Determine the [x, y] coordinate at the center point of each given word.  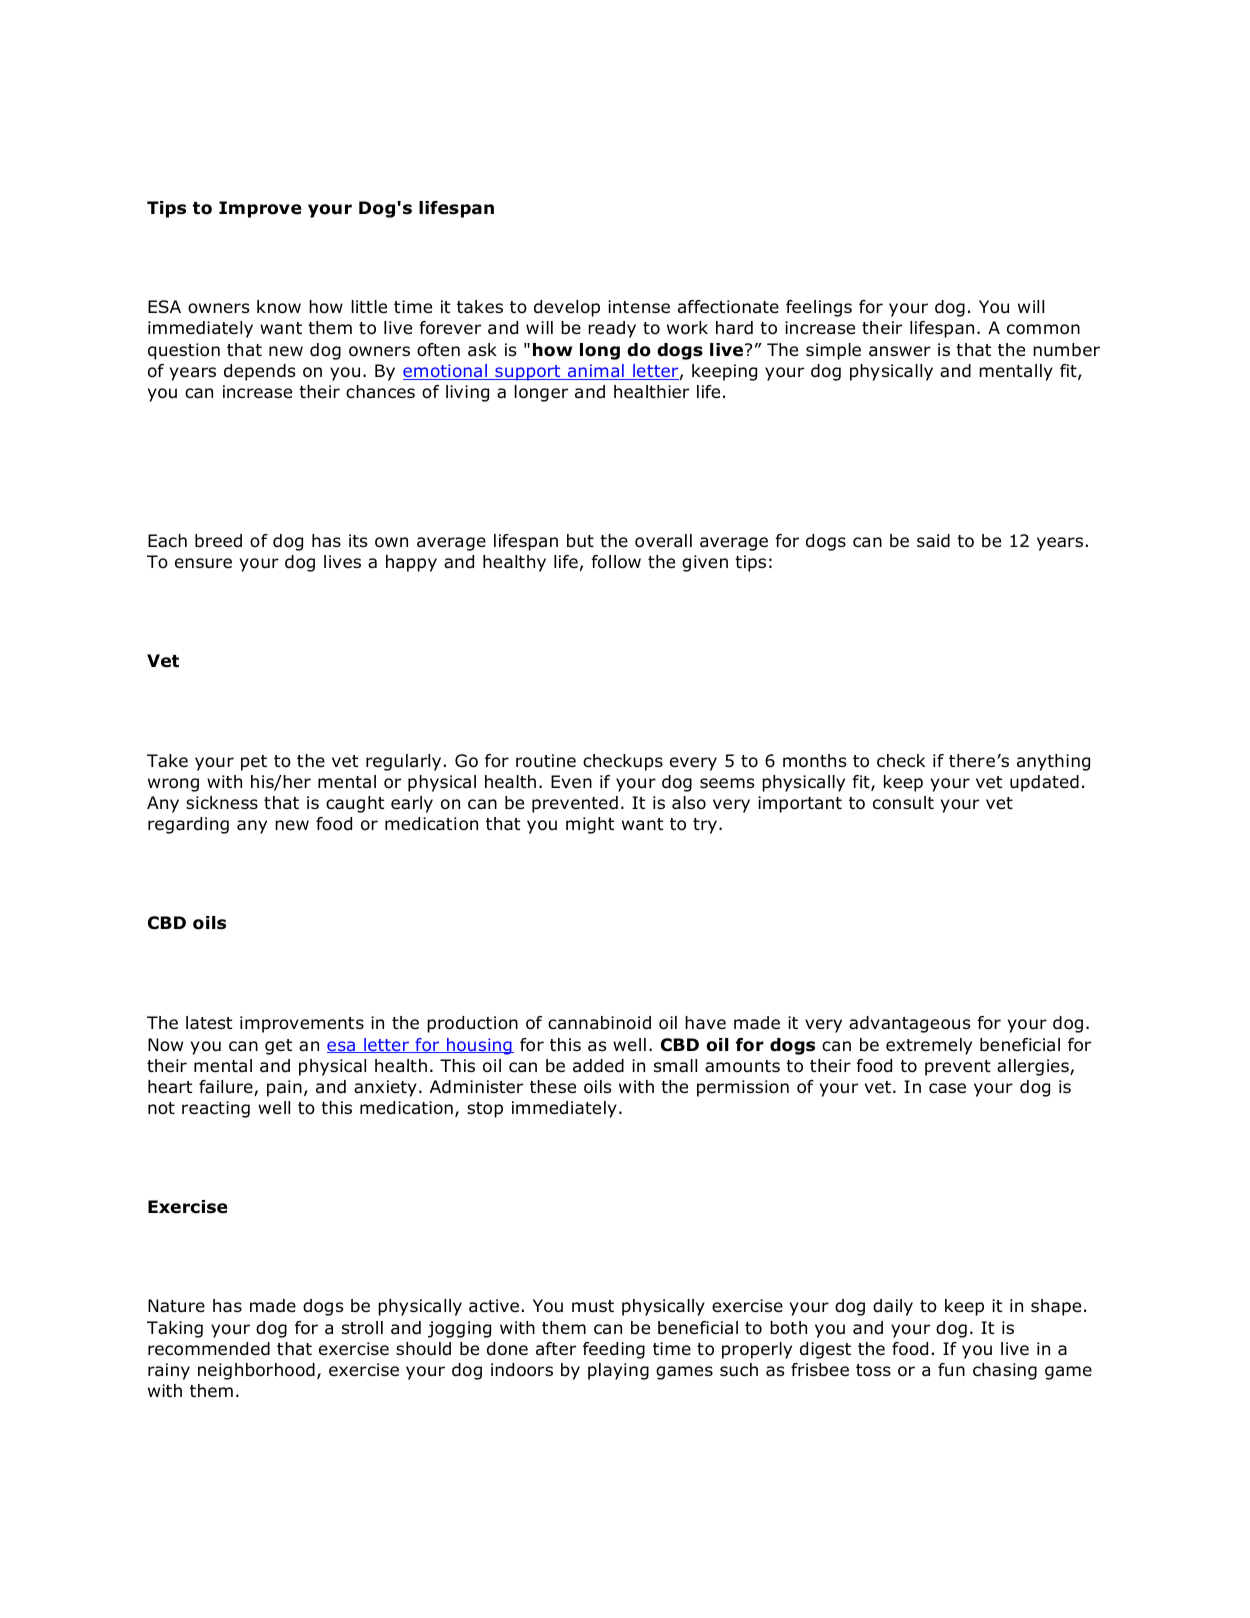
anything [1053, 762]
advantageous [910, 1024]
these [553, 1087]
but [580, 541]
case [947, 1088]
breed [218, 541]
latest [209, 1023]
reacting [216, 1109]
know [279, 307]
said [933, 541]
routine [546, 761]
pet [254, 763]
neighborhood [256, 1371]
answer [900, 351]
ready [612, 329]
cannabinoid [599, 1023]
